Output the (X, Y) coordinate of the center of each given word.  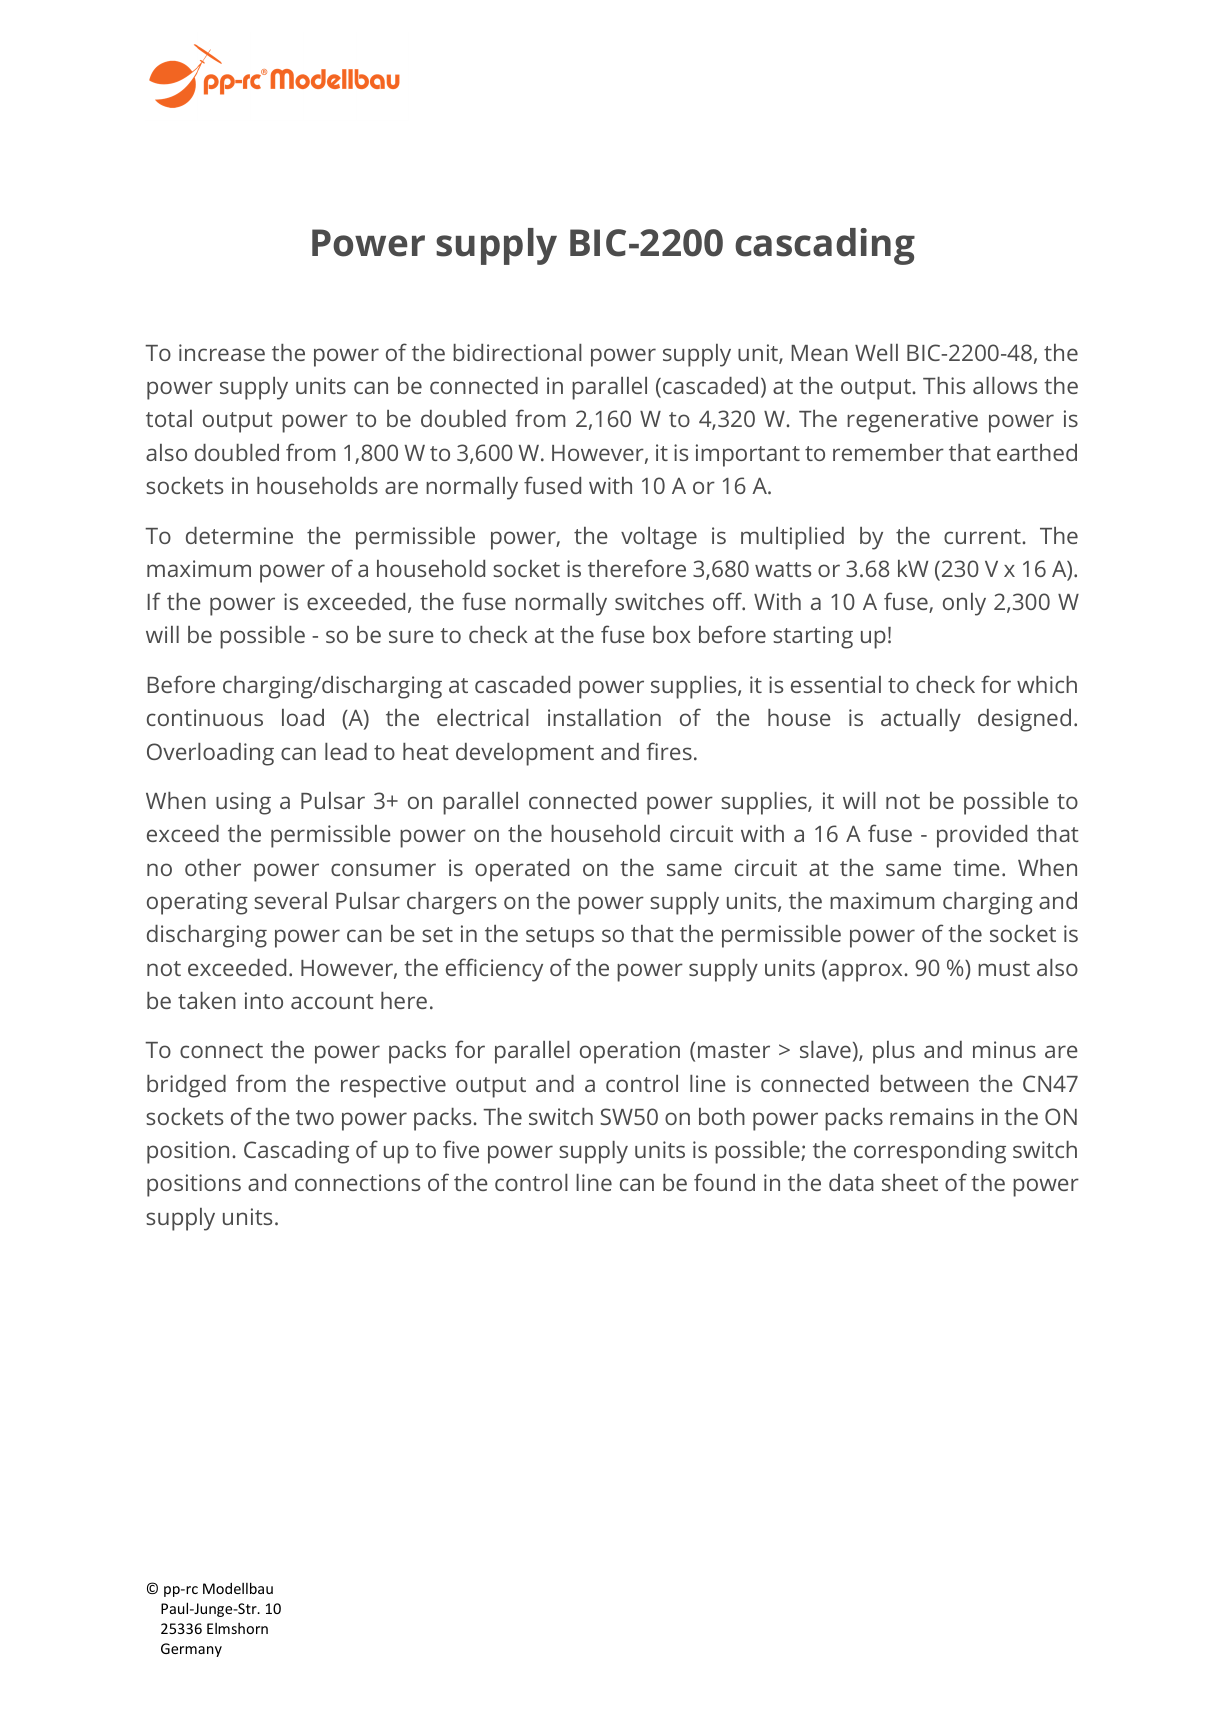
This (944, 385)
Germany (191, 1650)
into (264, 1000)
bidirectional (517, 352)
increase (222, 352)
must (1004, 968)
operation (630, 1052)
